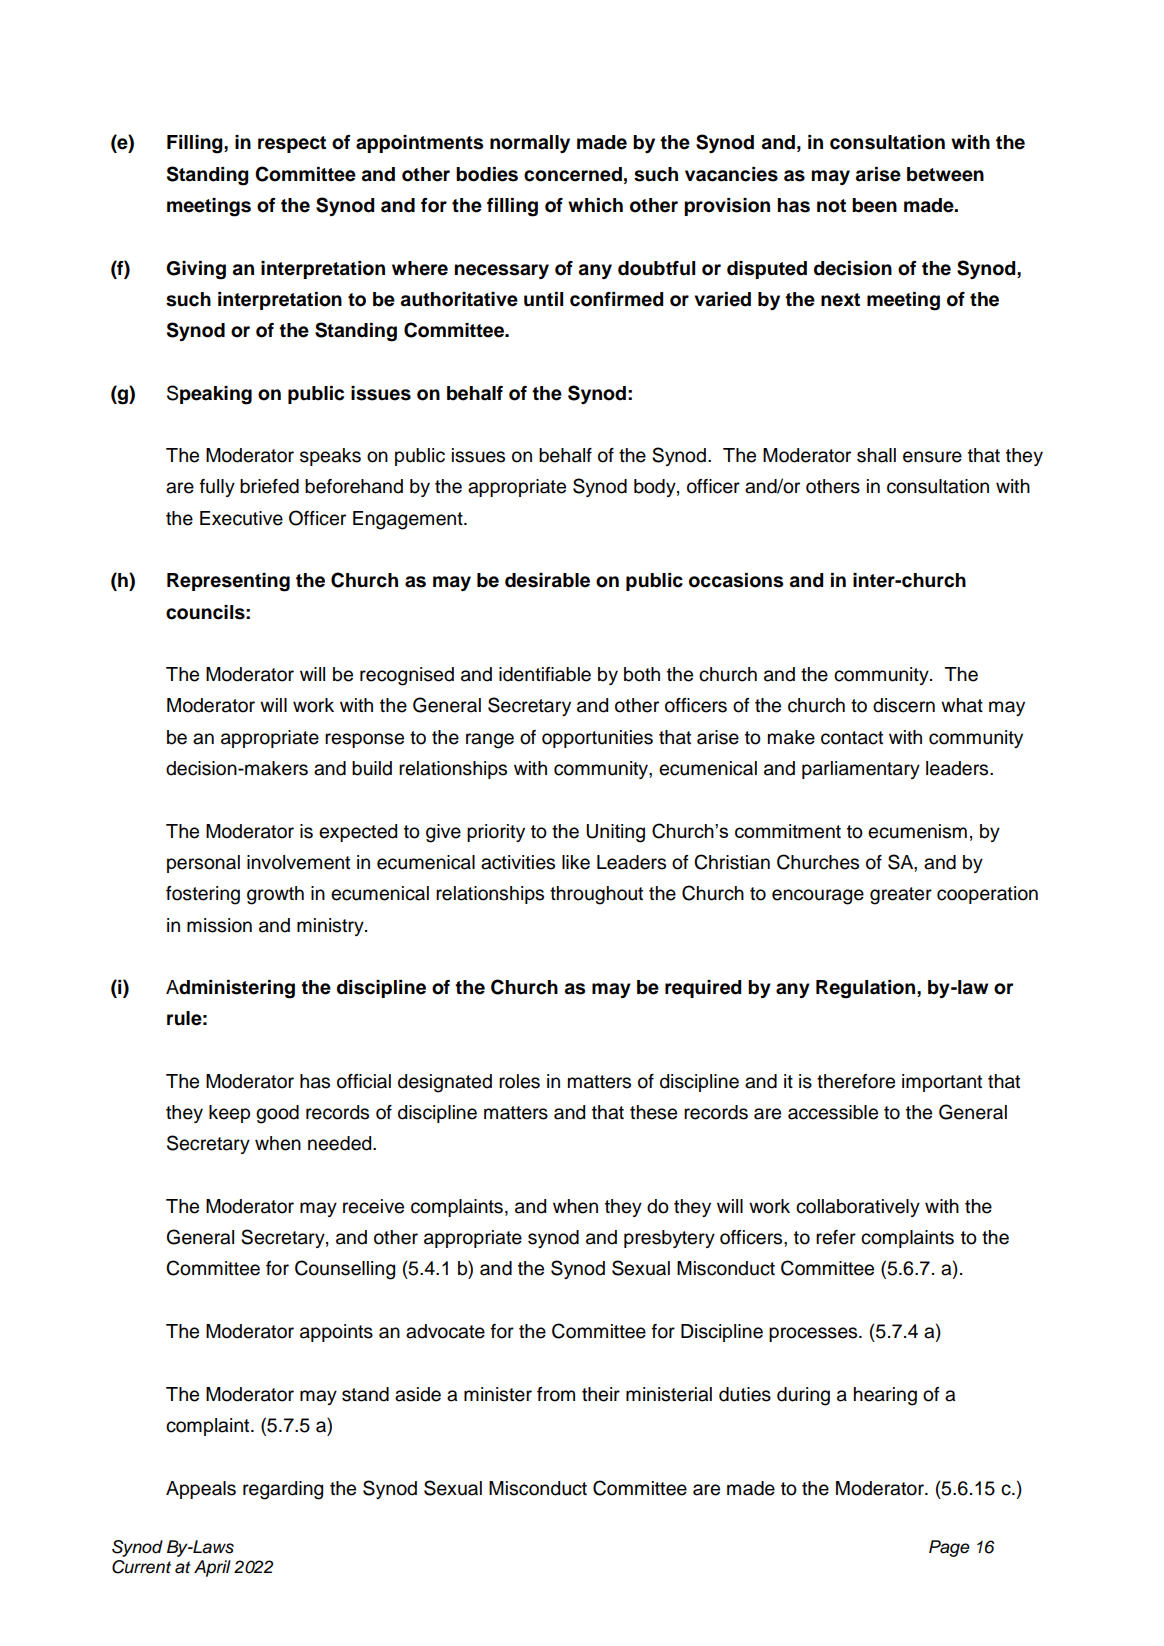  I want to click on collaboratively, so click(858, 1208).
